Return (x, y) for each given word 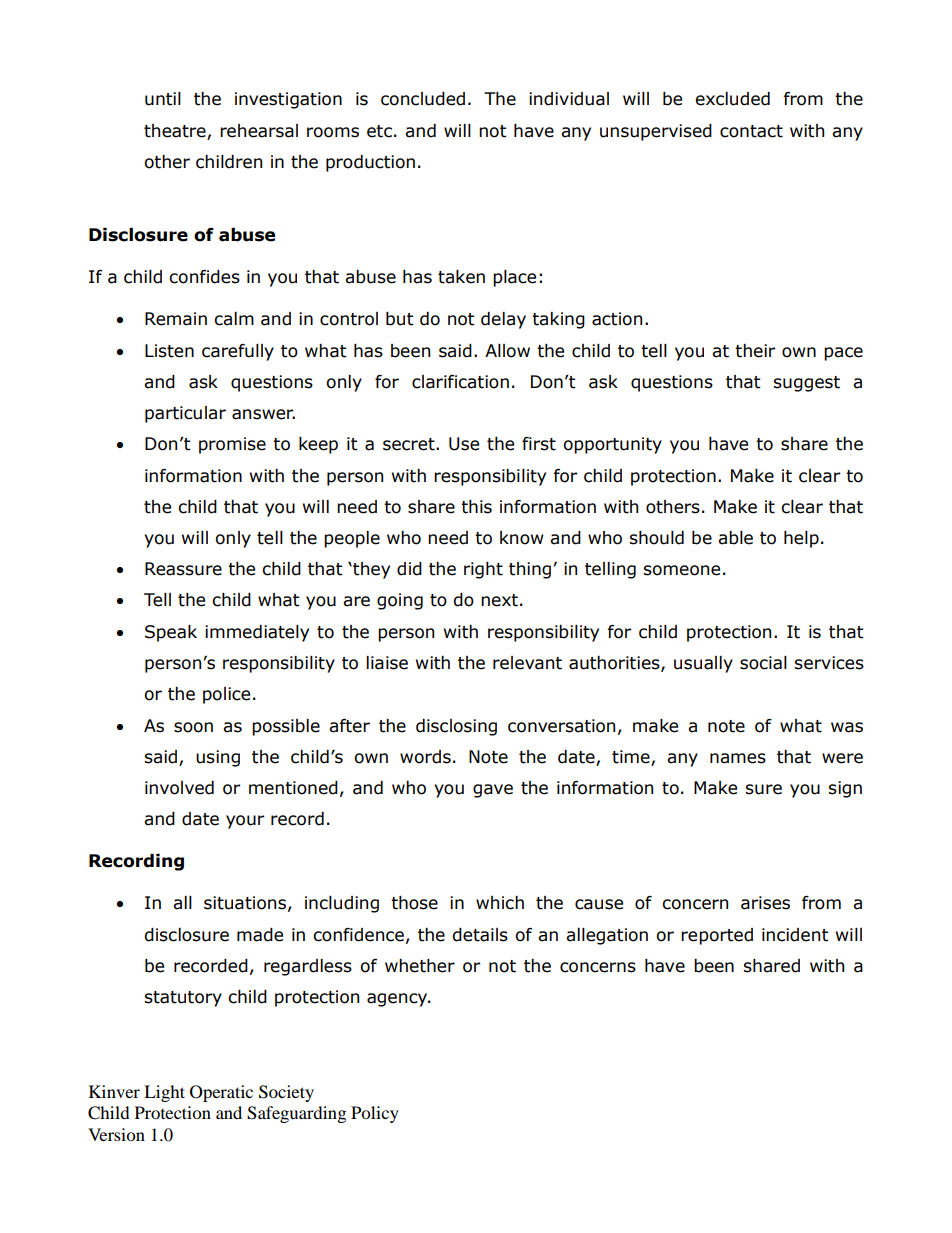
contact (751, 131)
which (500, 903)
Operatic (221, 1093)
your (245, 822)
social (763, 663)
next (499, 600)
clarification (460, 382)
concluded (423, 99)
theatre (175, 131)
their (755, 351)
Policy (375, 1114)
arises (765, 903)
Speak (171, 633)
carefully (238, 352)
